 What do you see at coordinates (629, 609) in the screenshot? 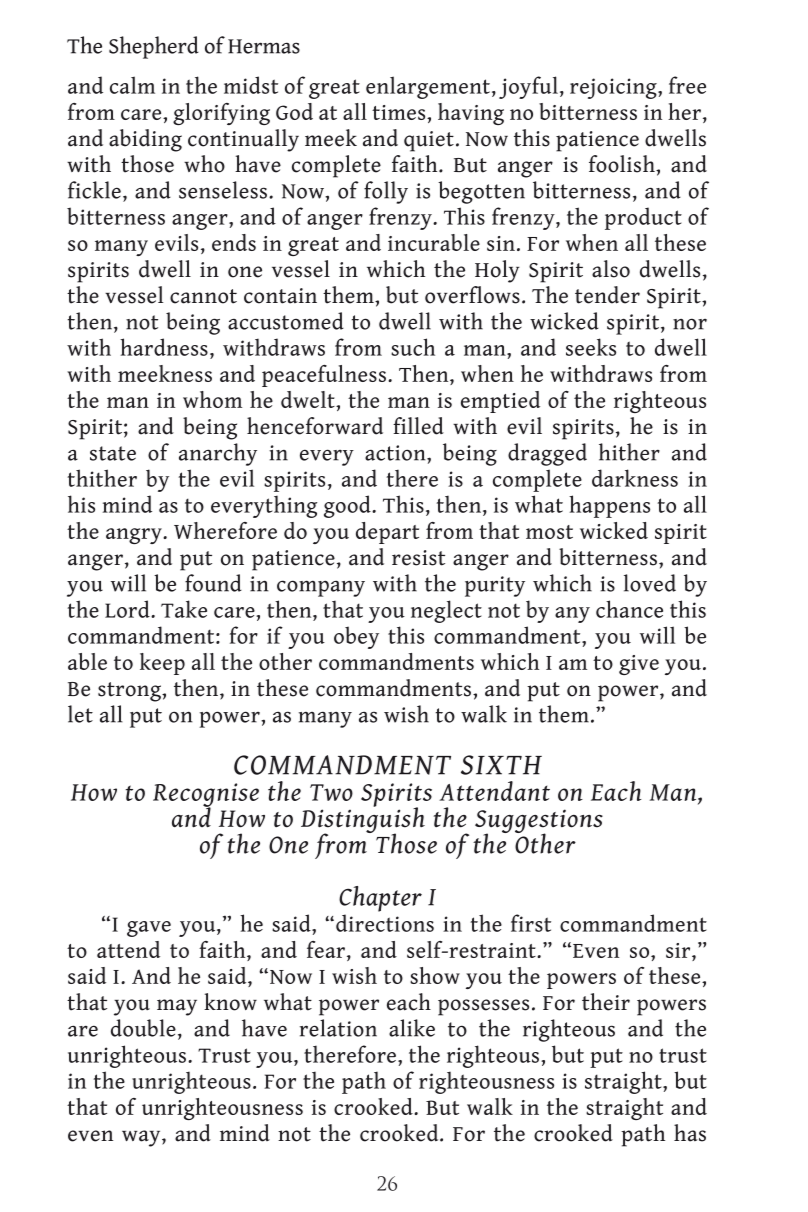
I see `chance` at bounding box center [629, 609].
